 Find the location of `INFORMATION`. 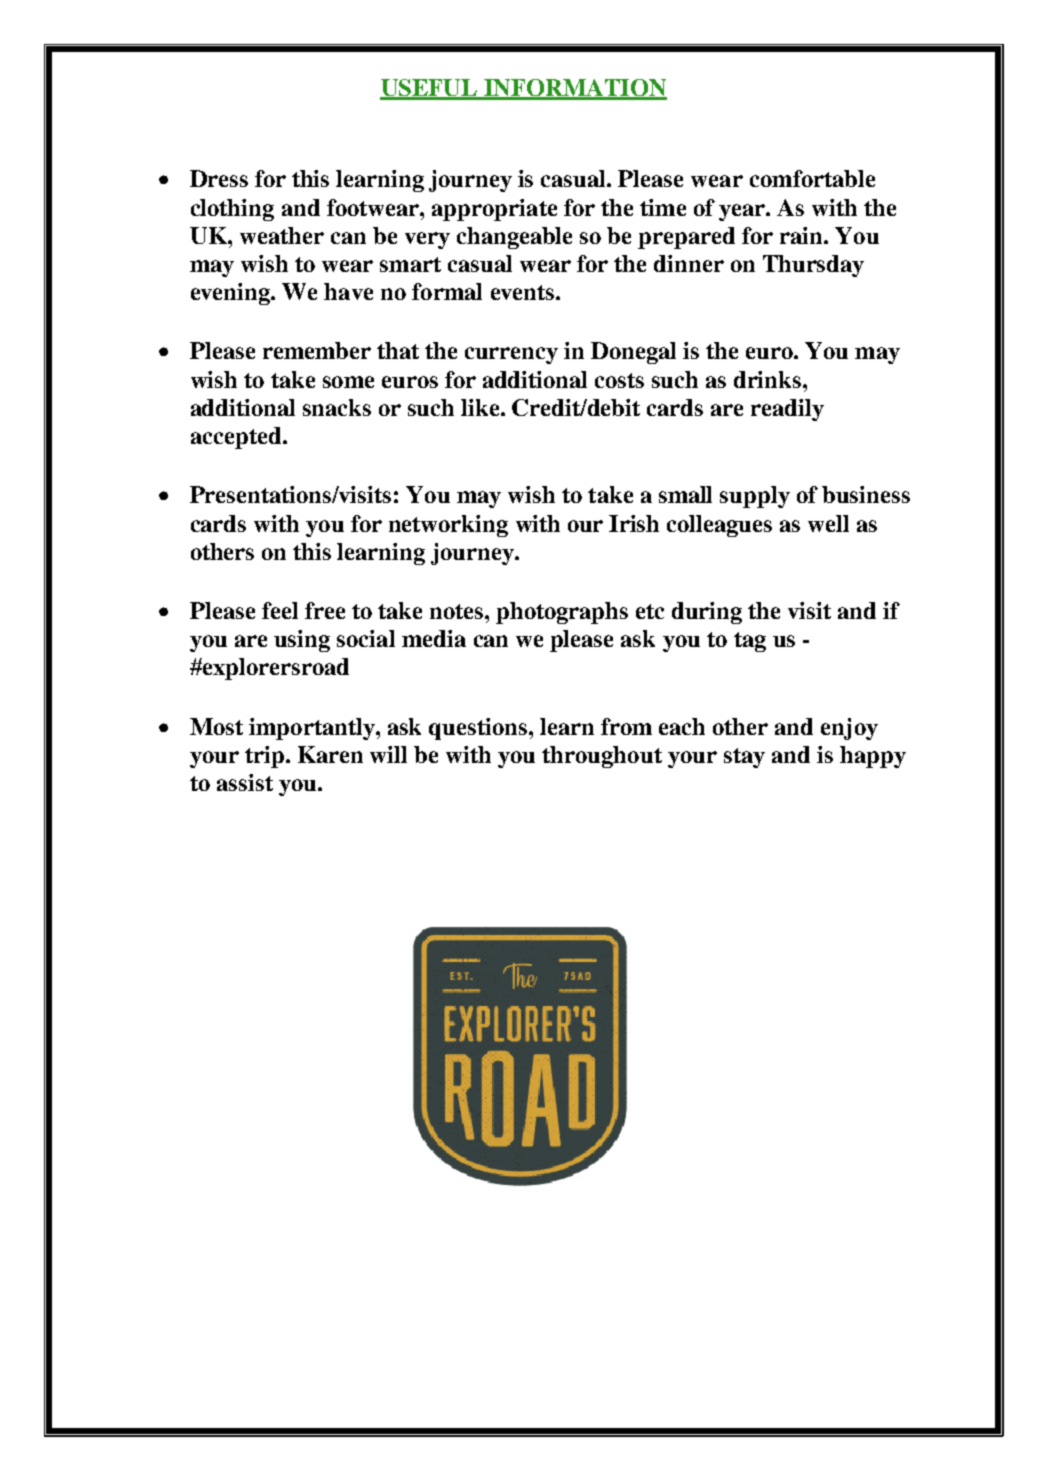

INFORMATION is located at coordinates (574, 89).
